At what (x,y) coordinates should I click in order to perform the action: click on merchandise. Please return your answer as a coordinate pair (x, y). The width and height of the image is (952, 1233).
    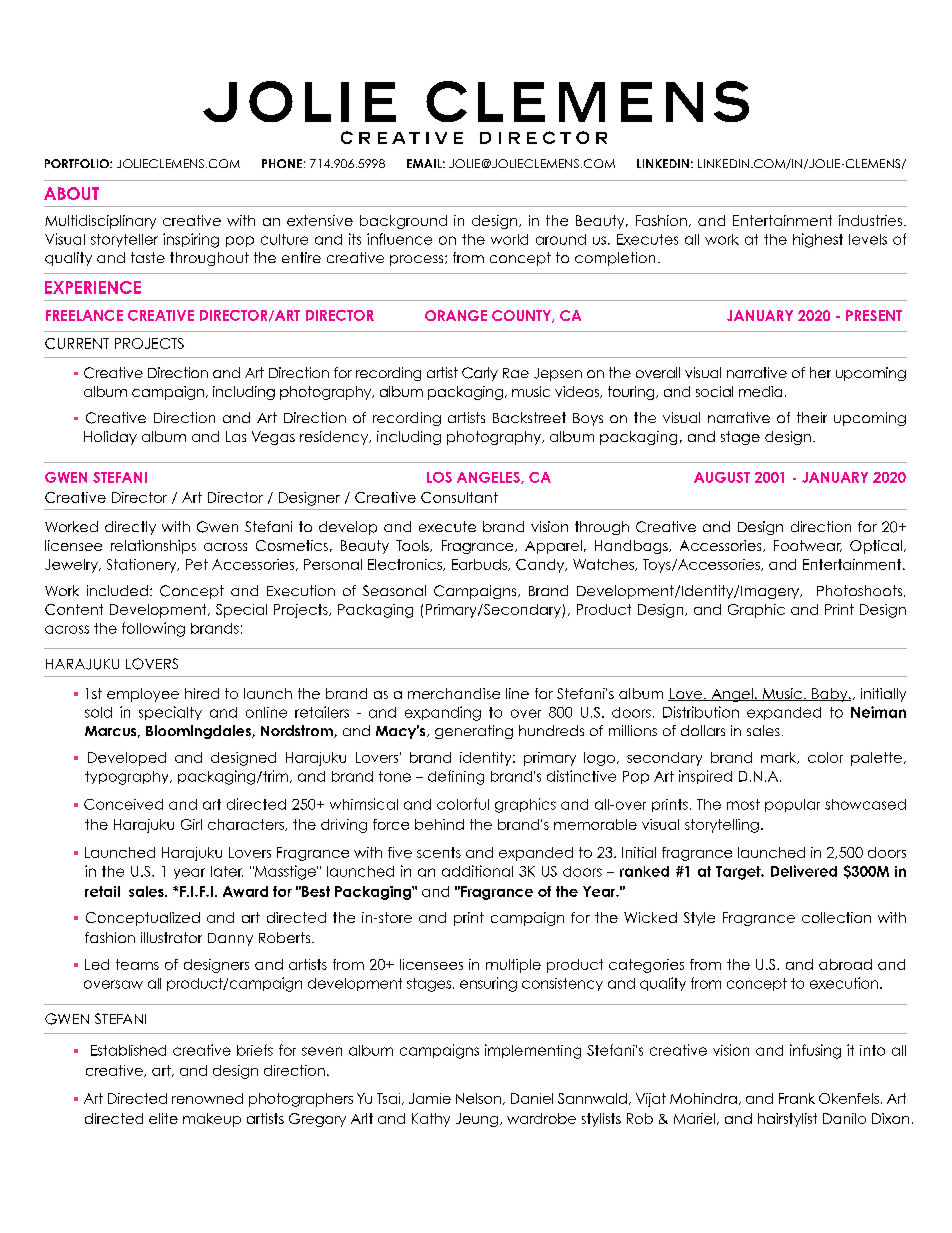
    Looking at the image, I should click on (454, 693).
